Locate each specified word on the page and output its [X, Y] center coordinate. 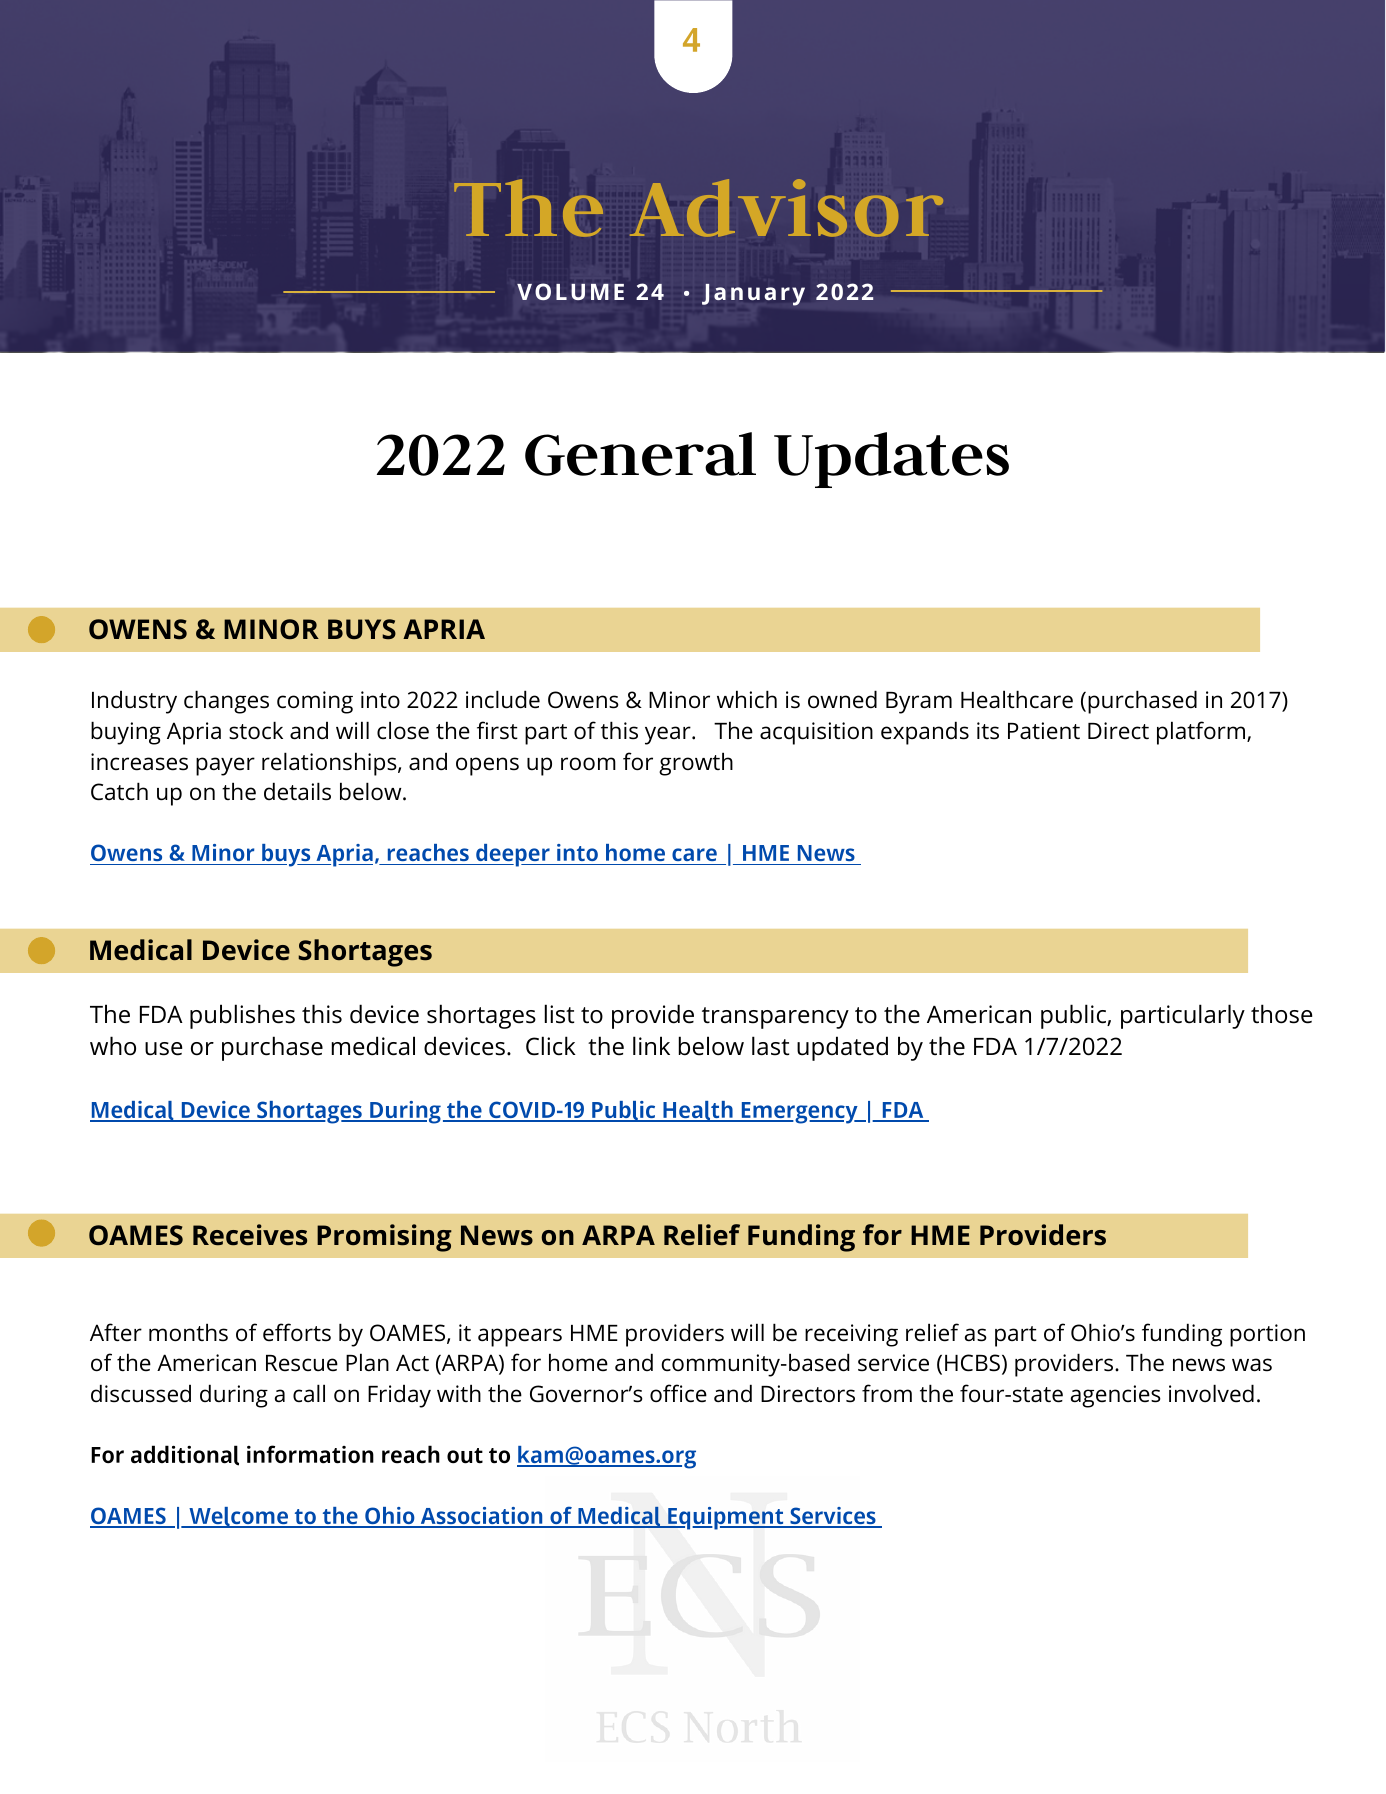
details [297, 791]
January [753, 295]
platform [1202, 733]
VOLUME [570, 291]
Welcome [238, 1517]
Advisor [786, 208]
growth [696, 764]
